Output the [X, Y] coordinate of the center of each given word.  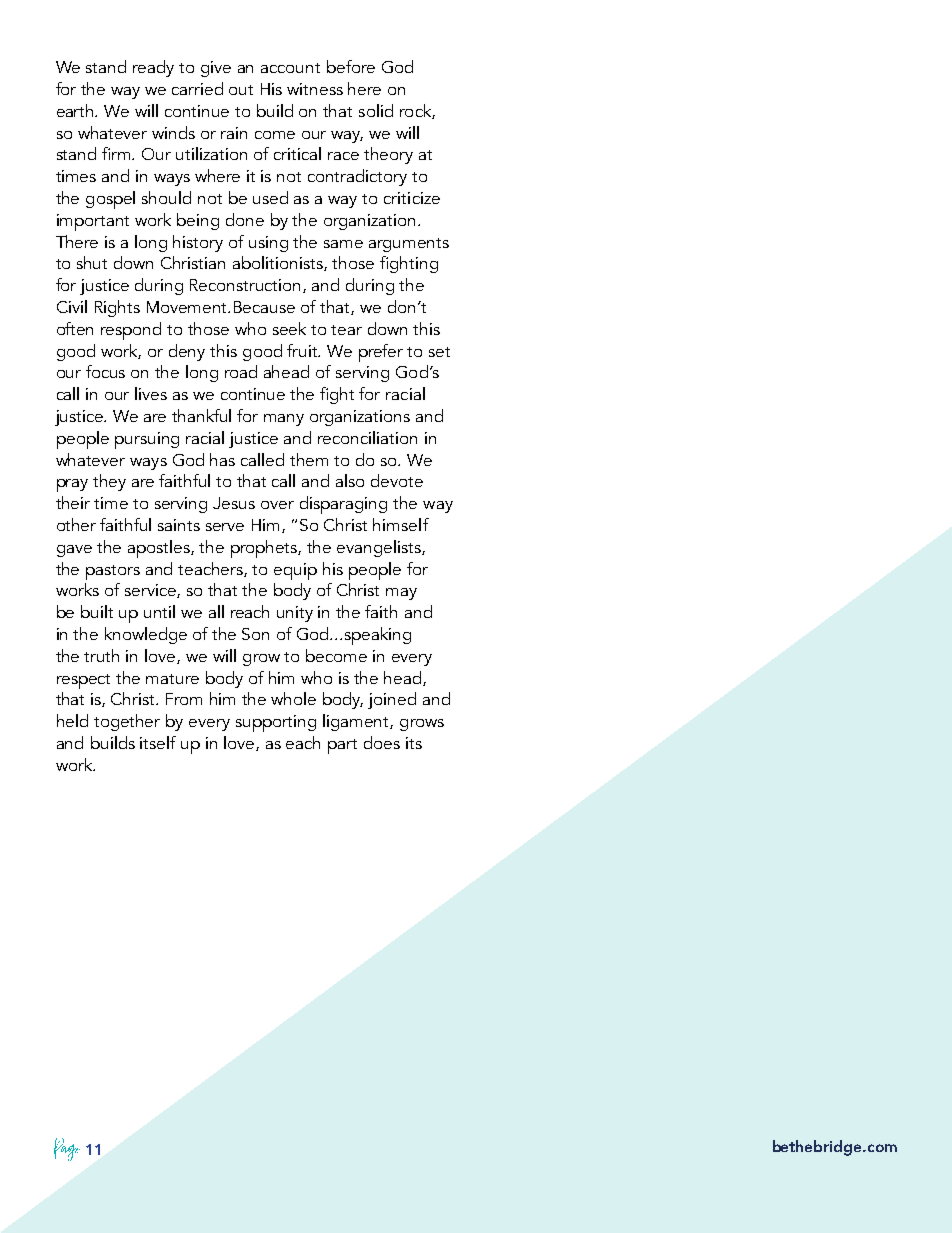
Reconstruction [247, 286]
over [277, 505]
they [109, 482]
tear [346, 330]
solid [376, 110]
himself [401, 524]
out [241, 90]
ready [153, 68]
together [127, 722]
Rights [117, 308]
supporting [276, 723]
